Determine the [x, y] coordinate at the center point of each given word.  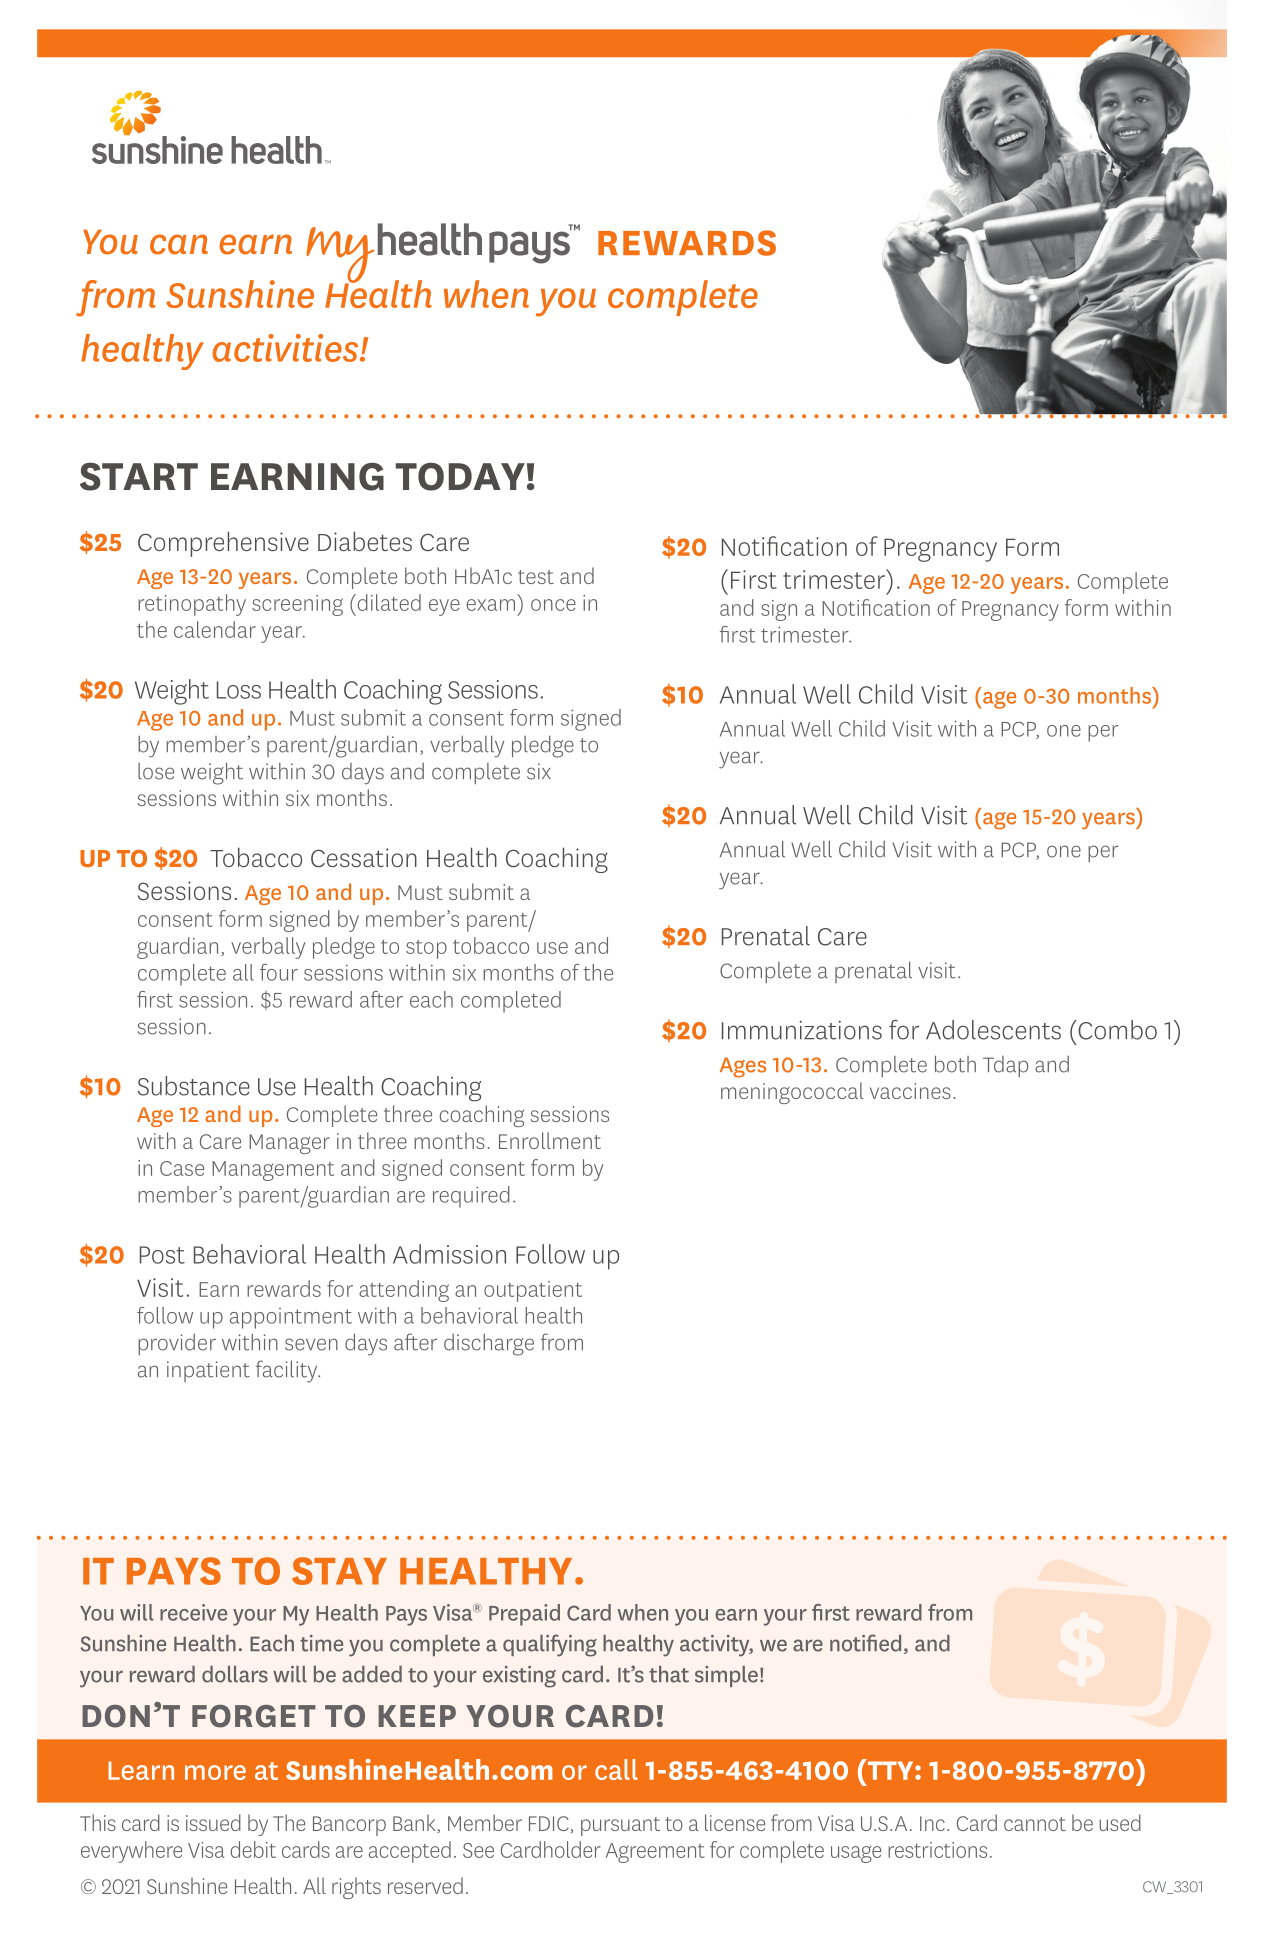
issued [213, 1822]
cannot [1035, 1824]
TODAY [460, 477]
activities [286, 348]
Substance [194, 1086]
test [536, 577]
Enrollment [550, 1140]
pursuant [620, 1826]
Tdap [1005, 1066]
